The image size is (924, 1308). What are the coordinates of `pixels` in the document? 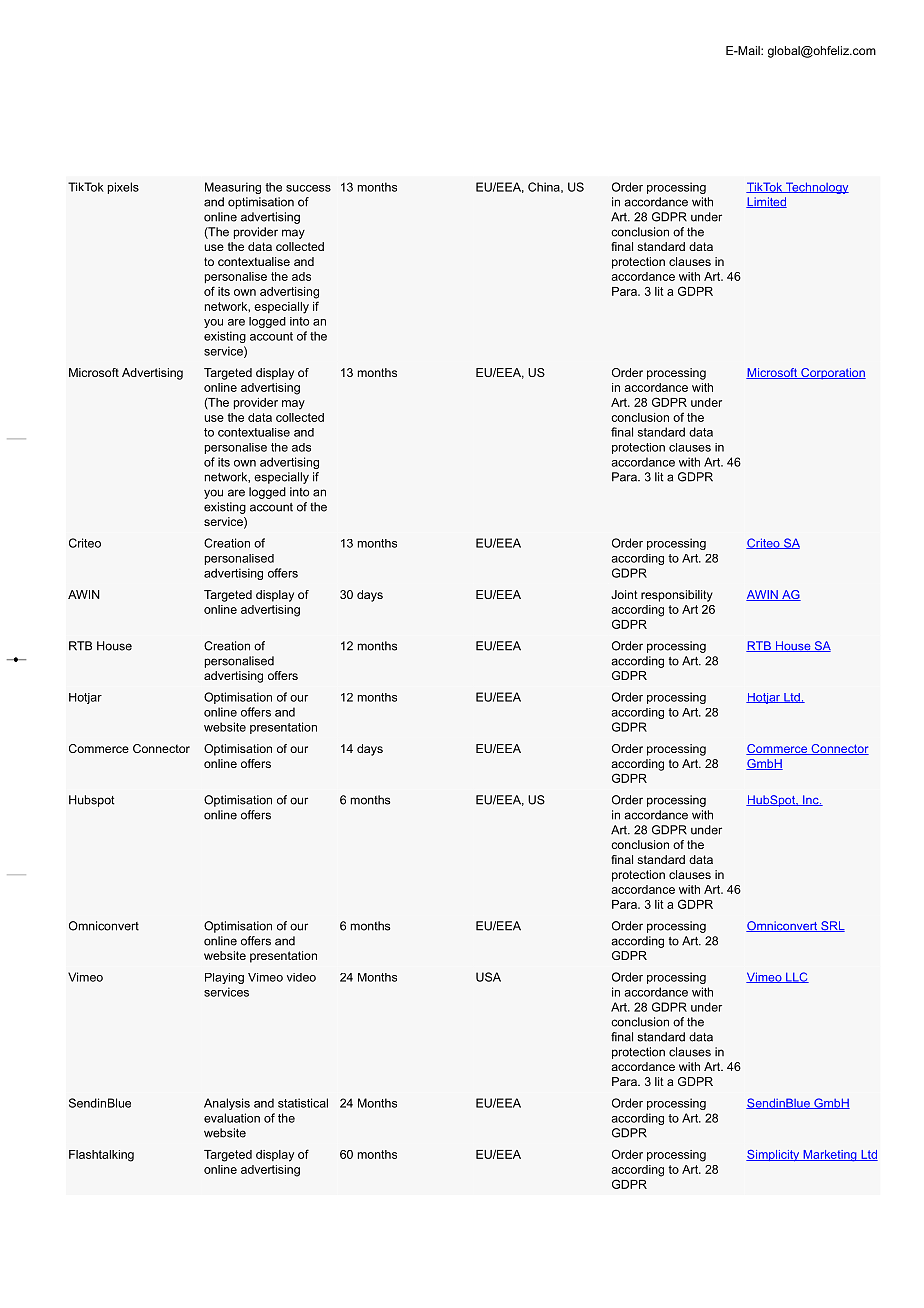 It's located at (123, 188).
